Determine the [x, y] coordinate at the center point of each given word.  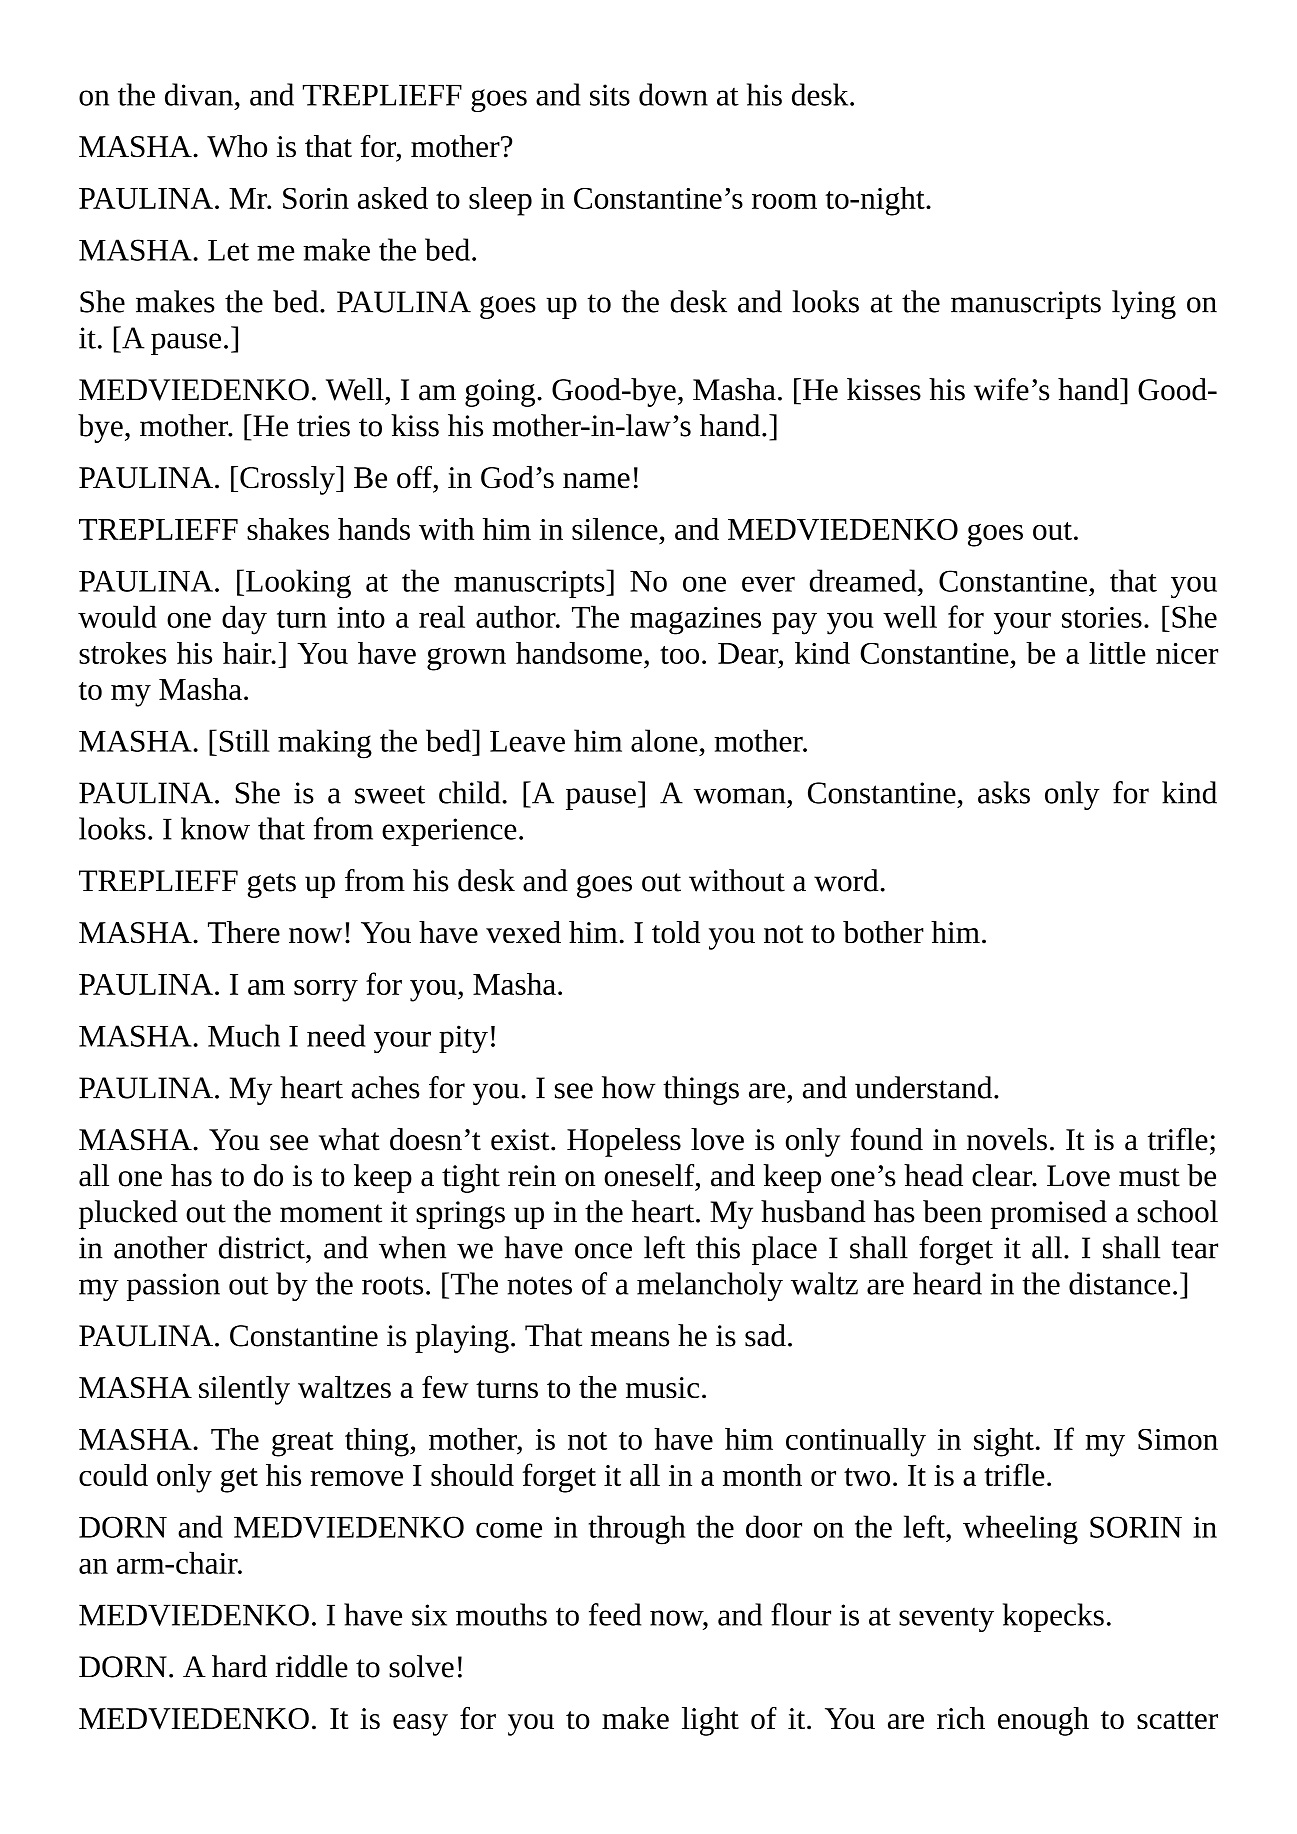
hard [239, 1666]
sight [1004, 1442]
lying [1144, 304]
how [628, 1087]
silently [244, 1390]
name [596, 481]
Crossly [288, 480]
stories [1102, 617]
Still [245, 740]
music [662, 1387]
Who [237, 146]
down [673, 94]
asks [1004, 792]
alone [664, 740]
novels [1007, 1139]
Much [244, 1035]
